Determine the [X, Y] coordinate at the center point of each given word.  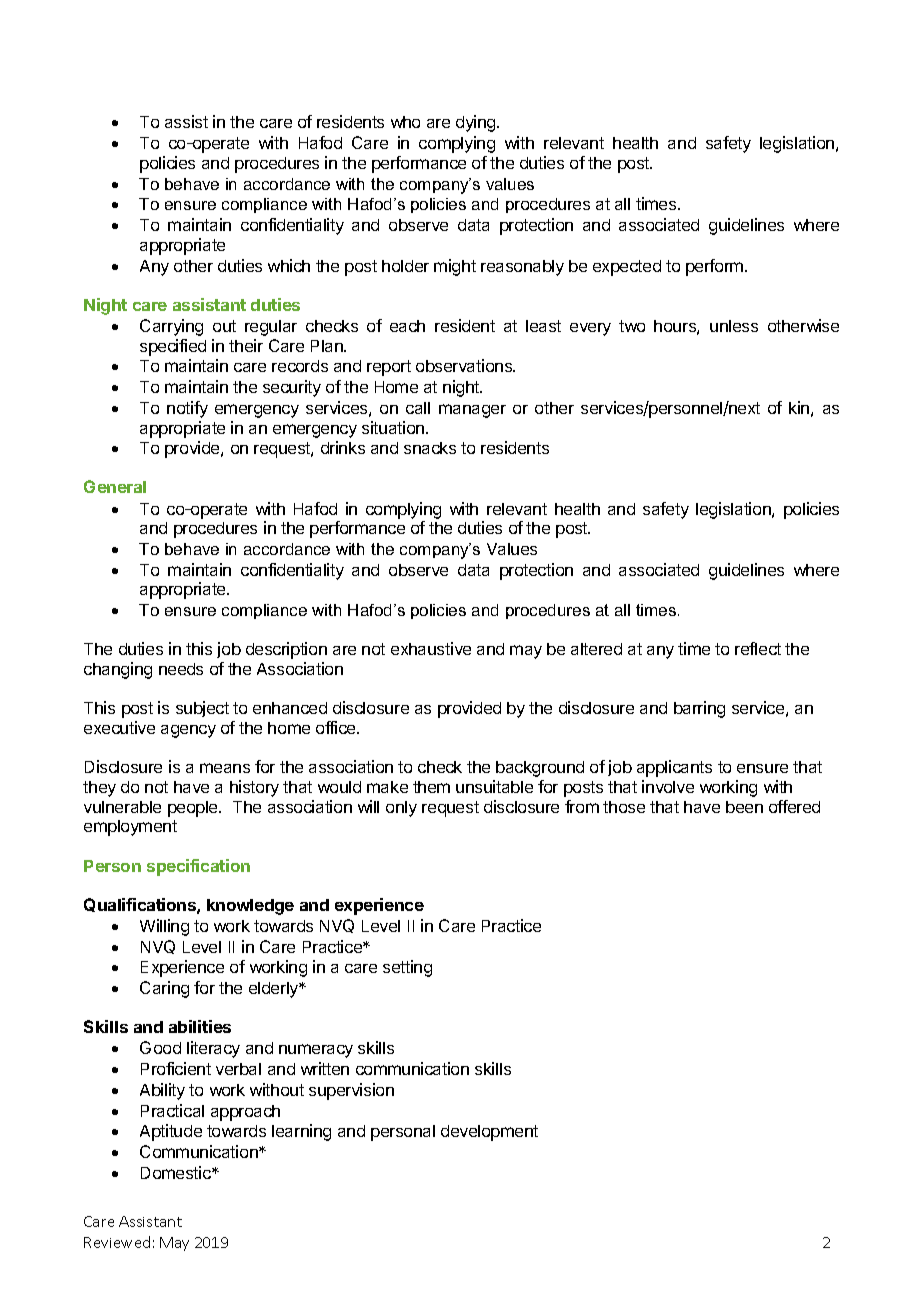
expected [627, 268]
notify [187, 409]
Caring [164, 989]
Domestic [177, 1172]
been [744, 807]
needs [181, 669]
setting [407, 968]
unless [734, 326]
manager [472, 411]
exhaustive [431, 648]
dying [477, 123]
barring [699, 709]
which [289, 265]
